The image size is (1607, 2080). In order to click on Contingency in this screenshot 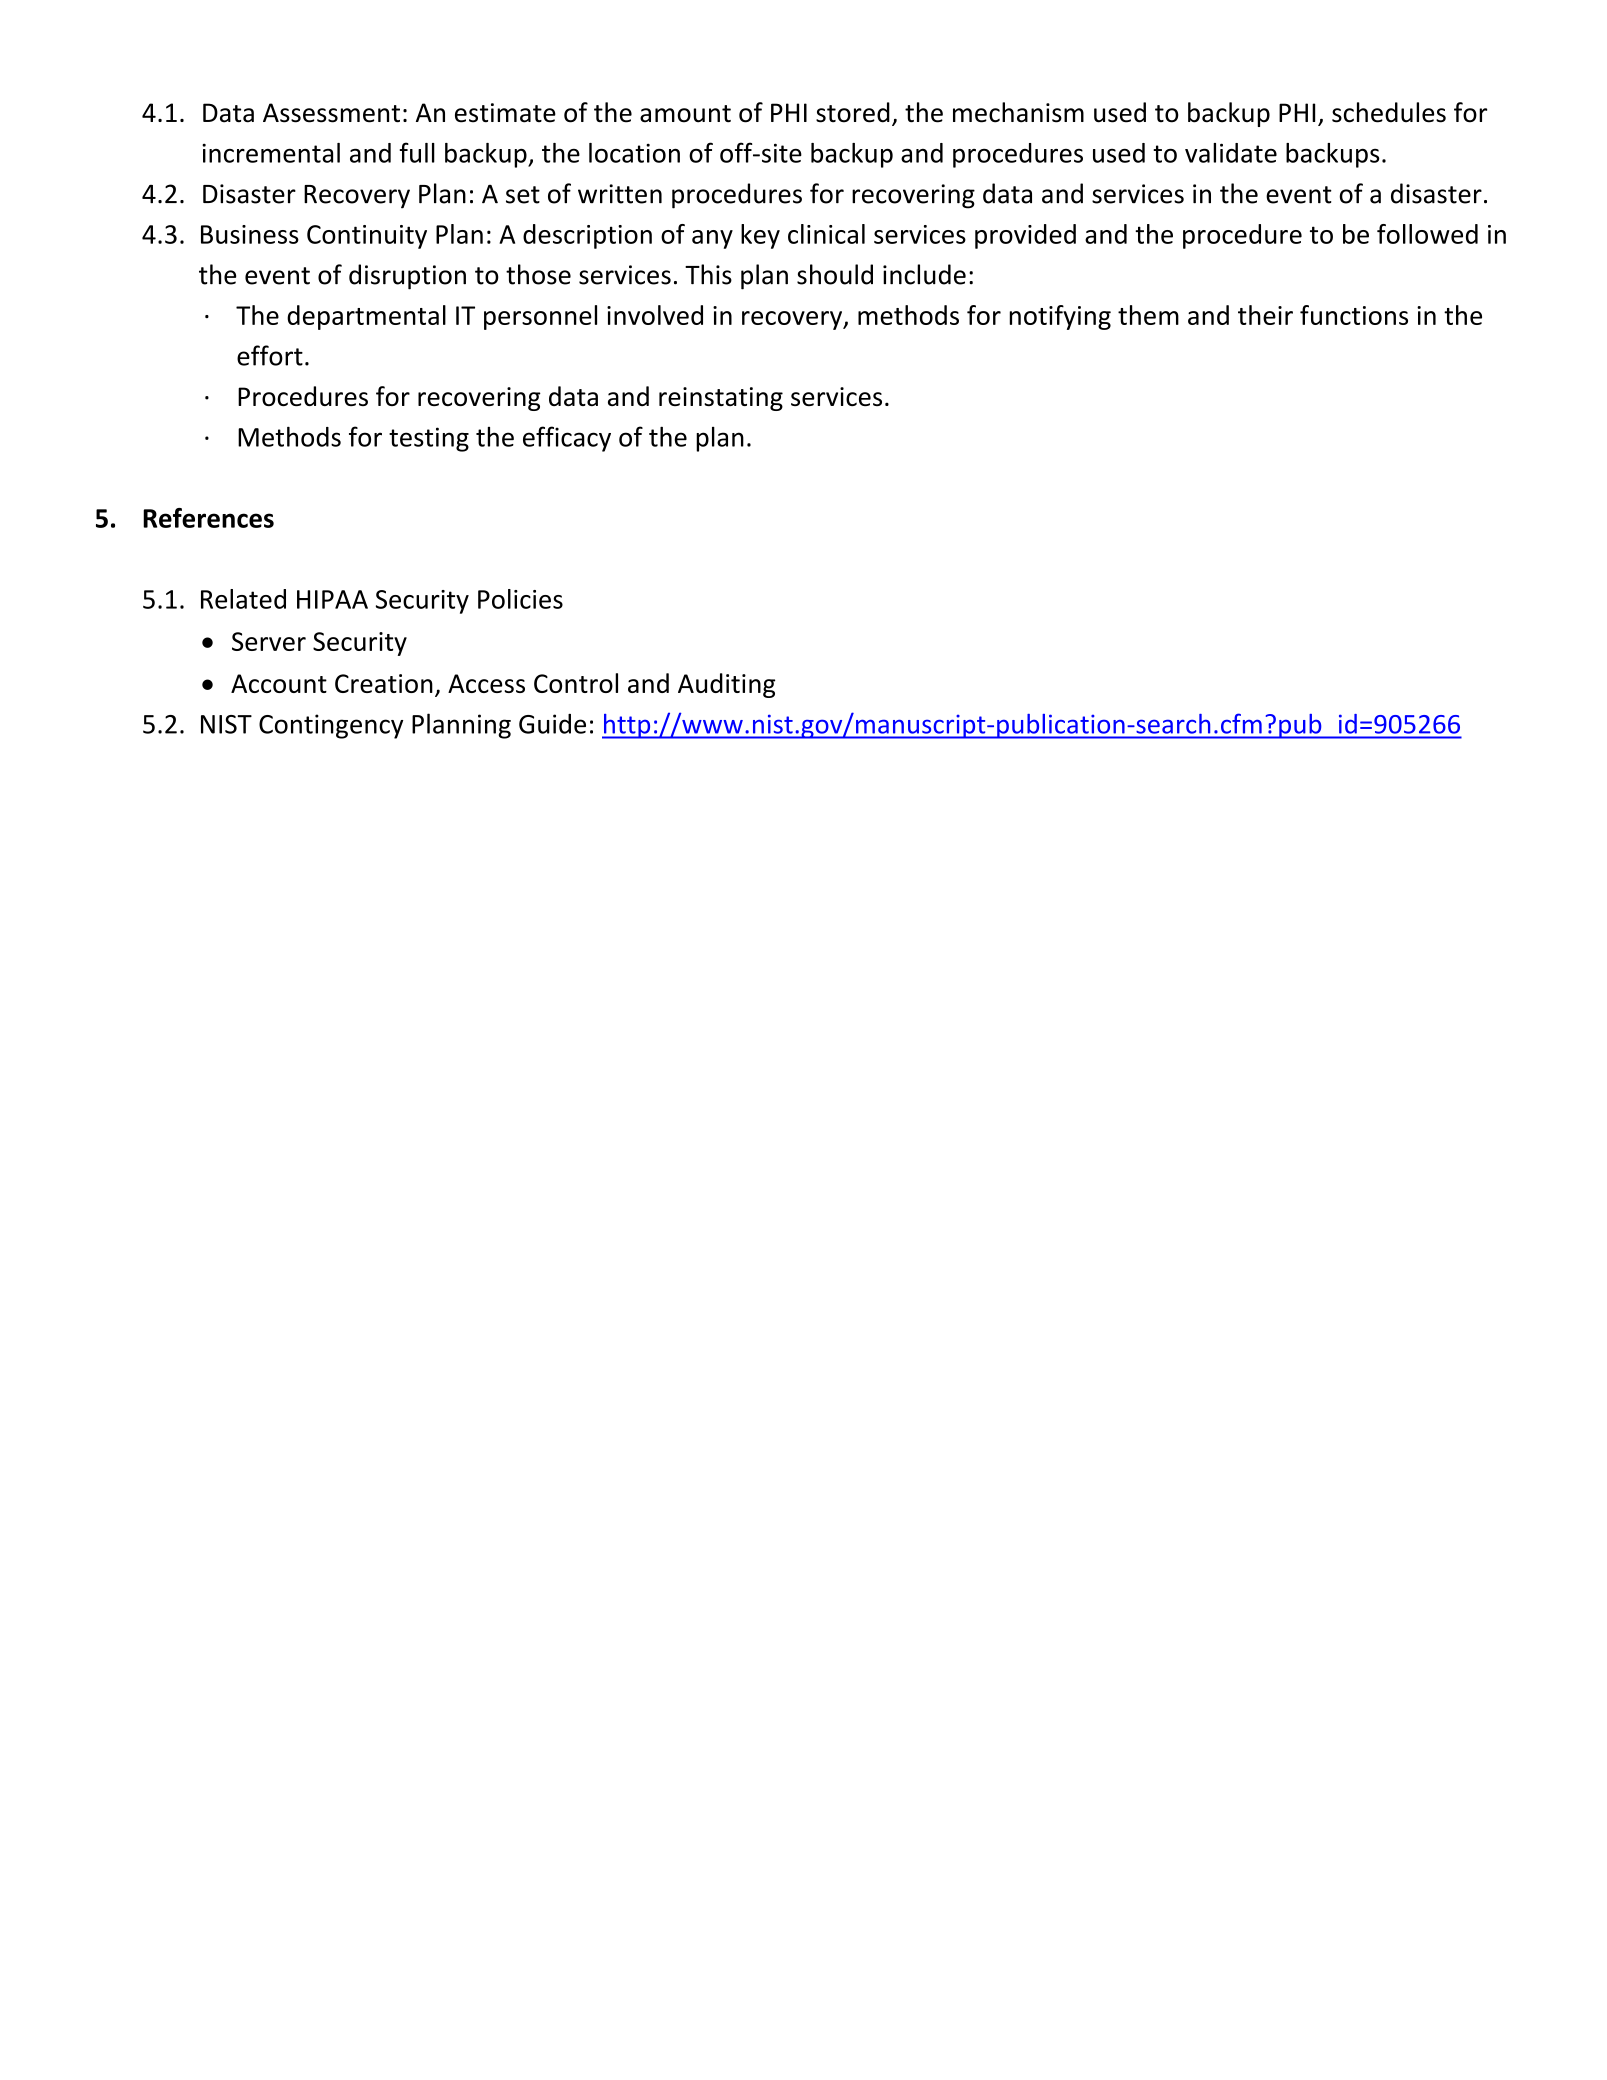, I will do `click(331, 726)`.
